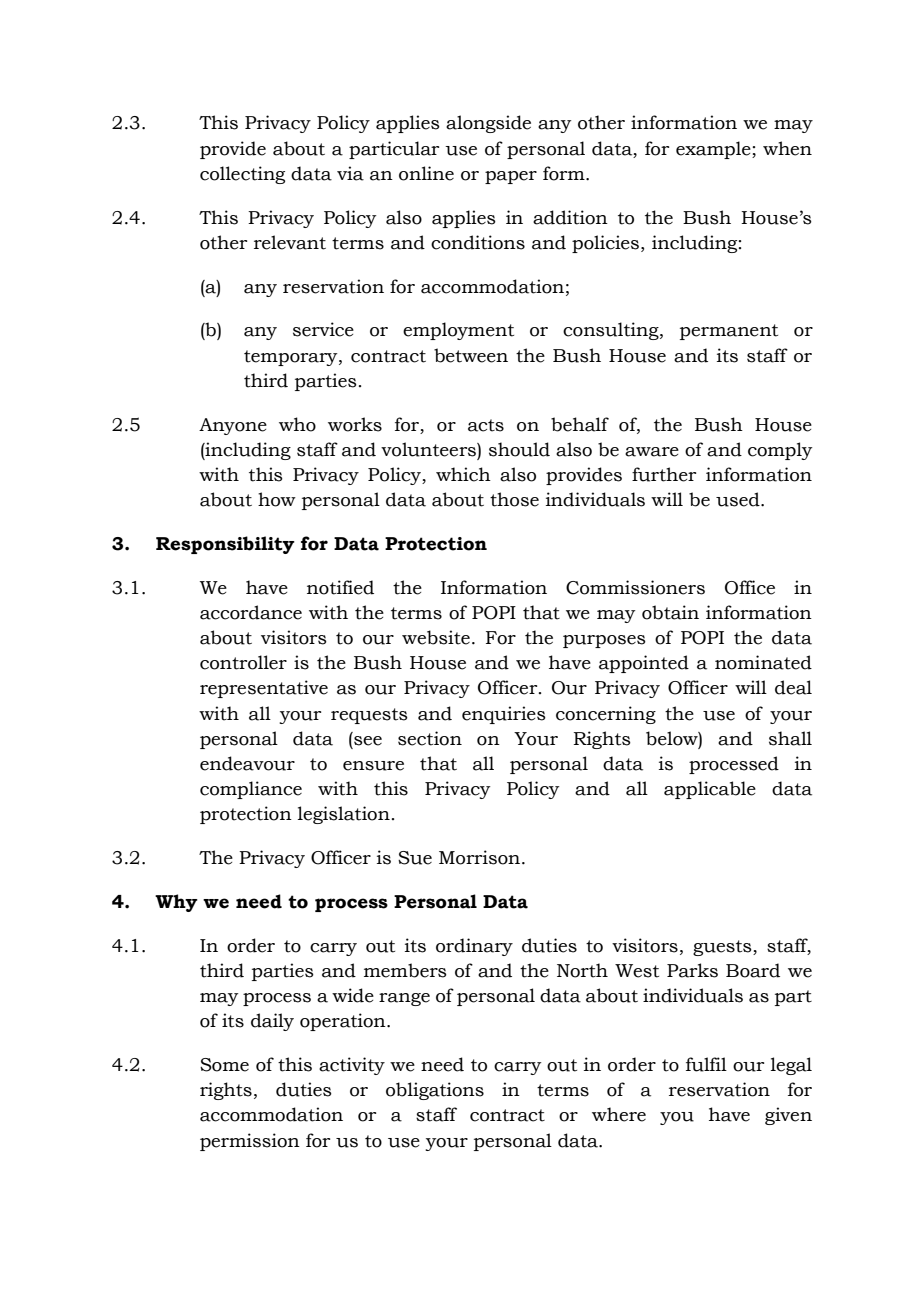 This screenshot has height=1308, width=924. Describe the element at coordinates (251, 612) in the screenshot. I see `accordance` at that location.
